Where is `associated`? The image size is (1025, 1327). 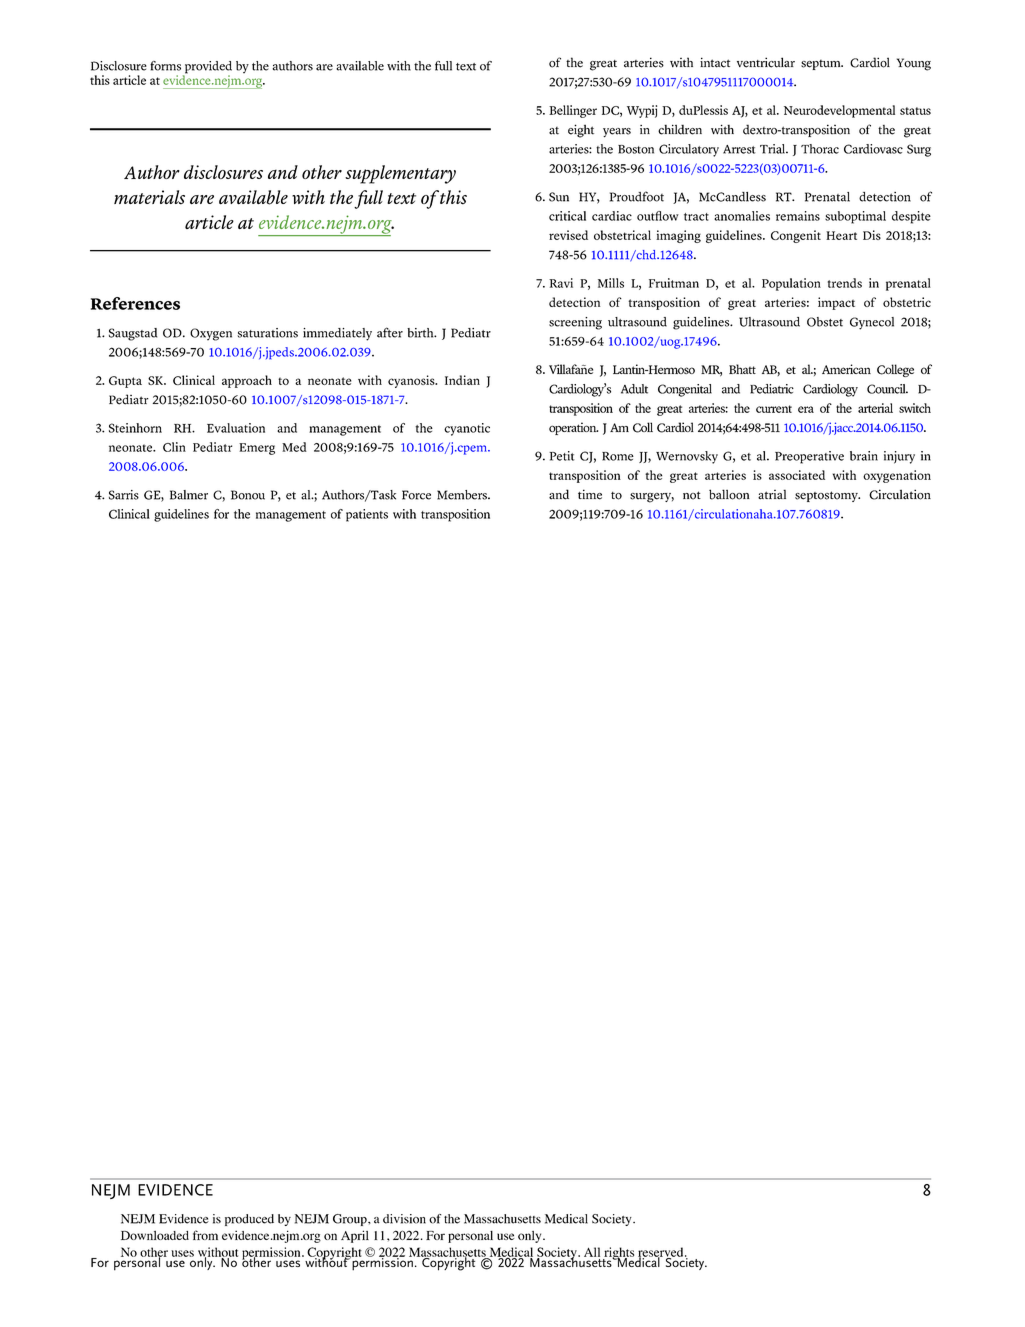 associated is located at coordinates (797, 475).
